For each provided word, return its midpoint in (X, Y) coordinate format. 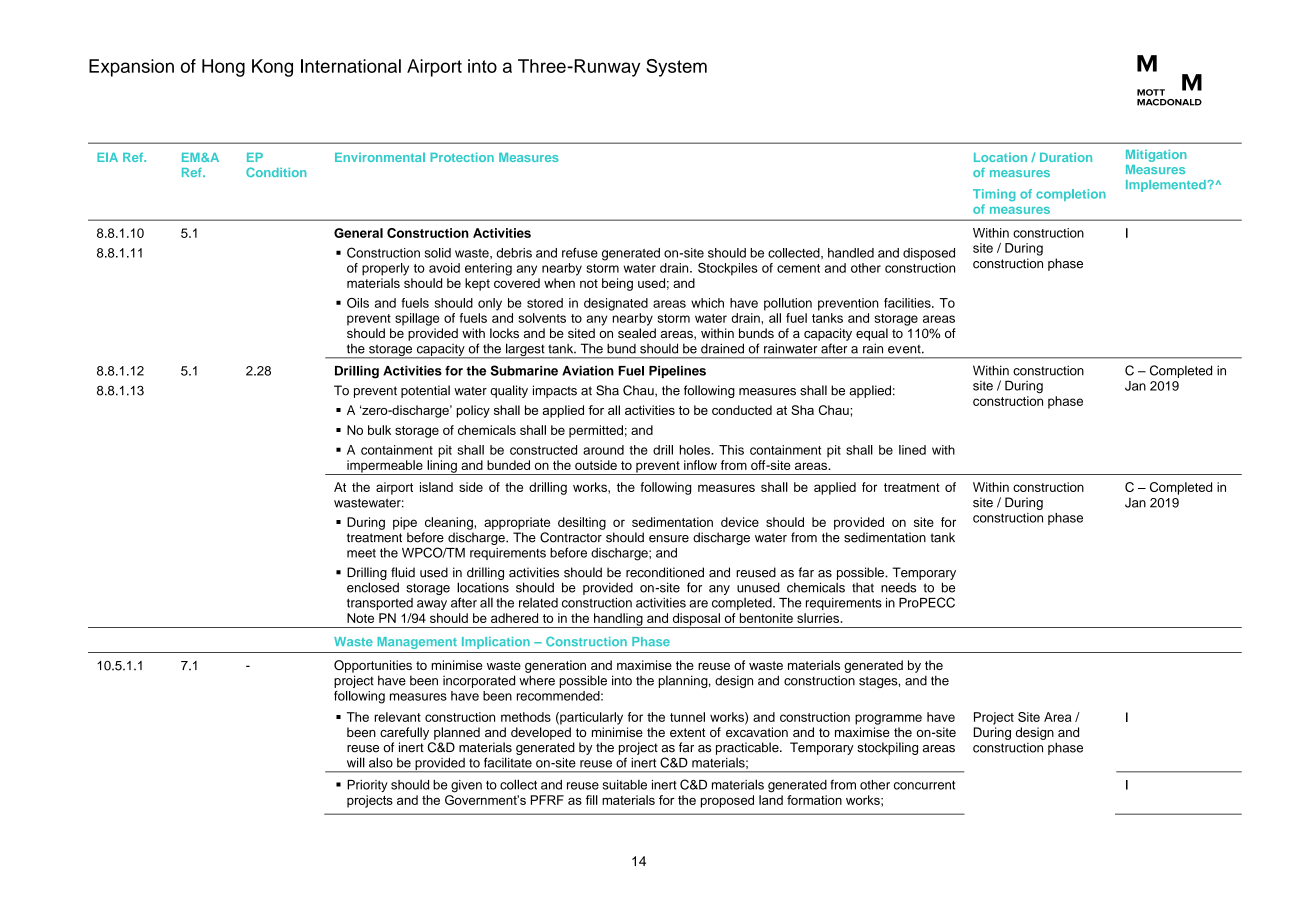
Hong (223, 68)
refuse (580, 253)
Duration (1066, 157)
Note (360, 618)
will (356, 762)
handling (618, 620)
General (358, 233)
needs (898, 587)
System (676, 68)
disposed (929, 254)
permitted (596, 431)
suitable (624, 785)
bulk (379, 430)
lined (912, 450)
